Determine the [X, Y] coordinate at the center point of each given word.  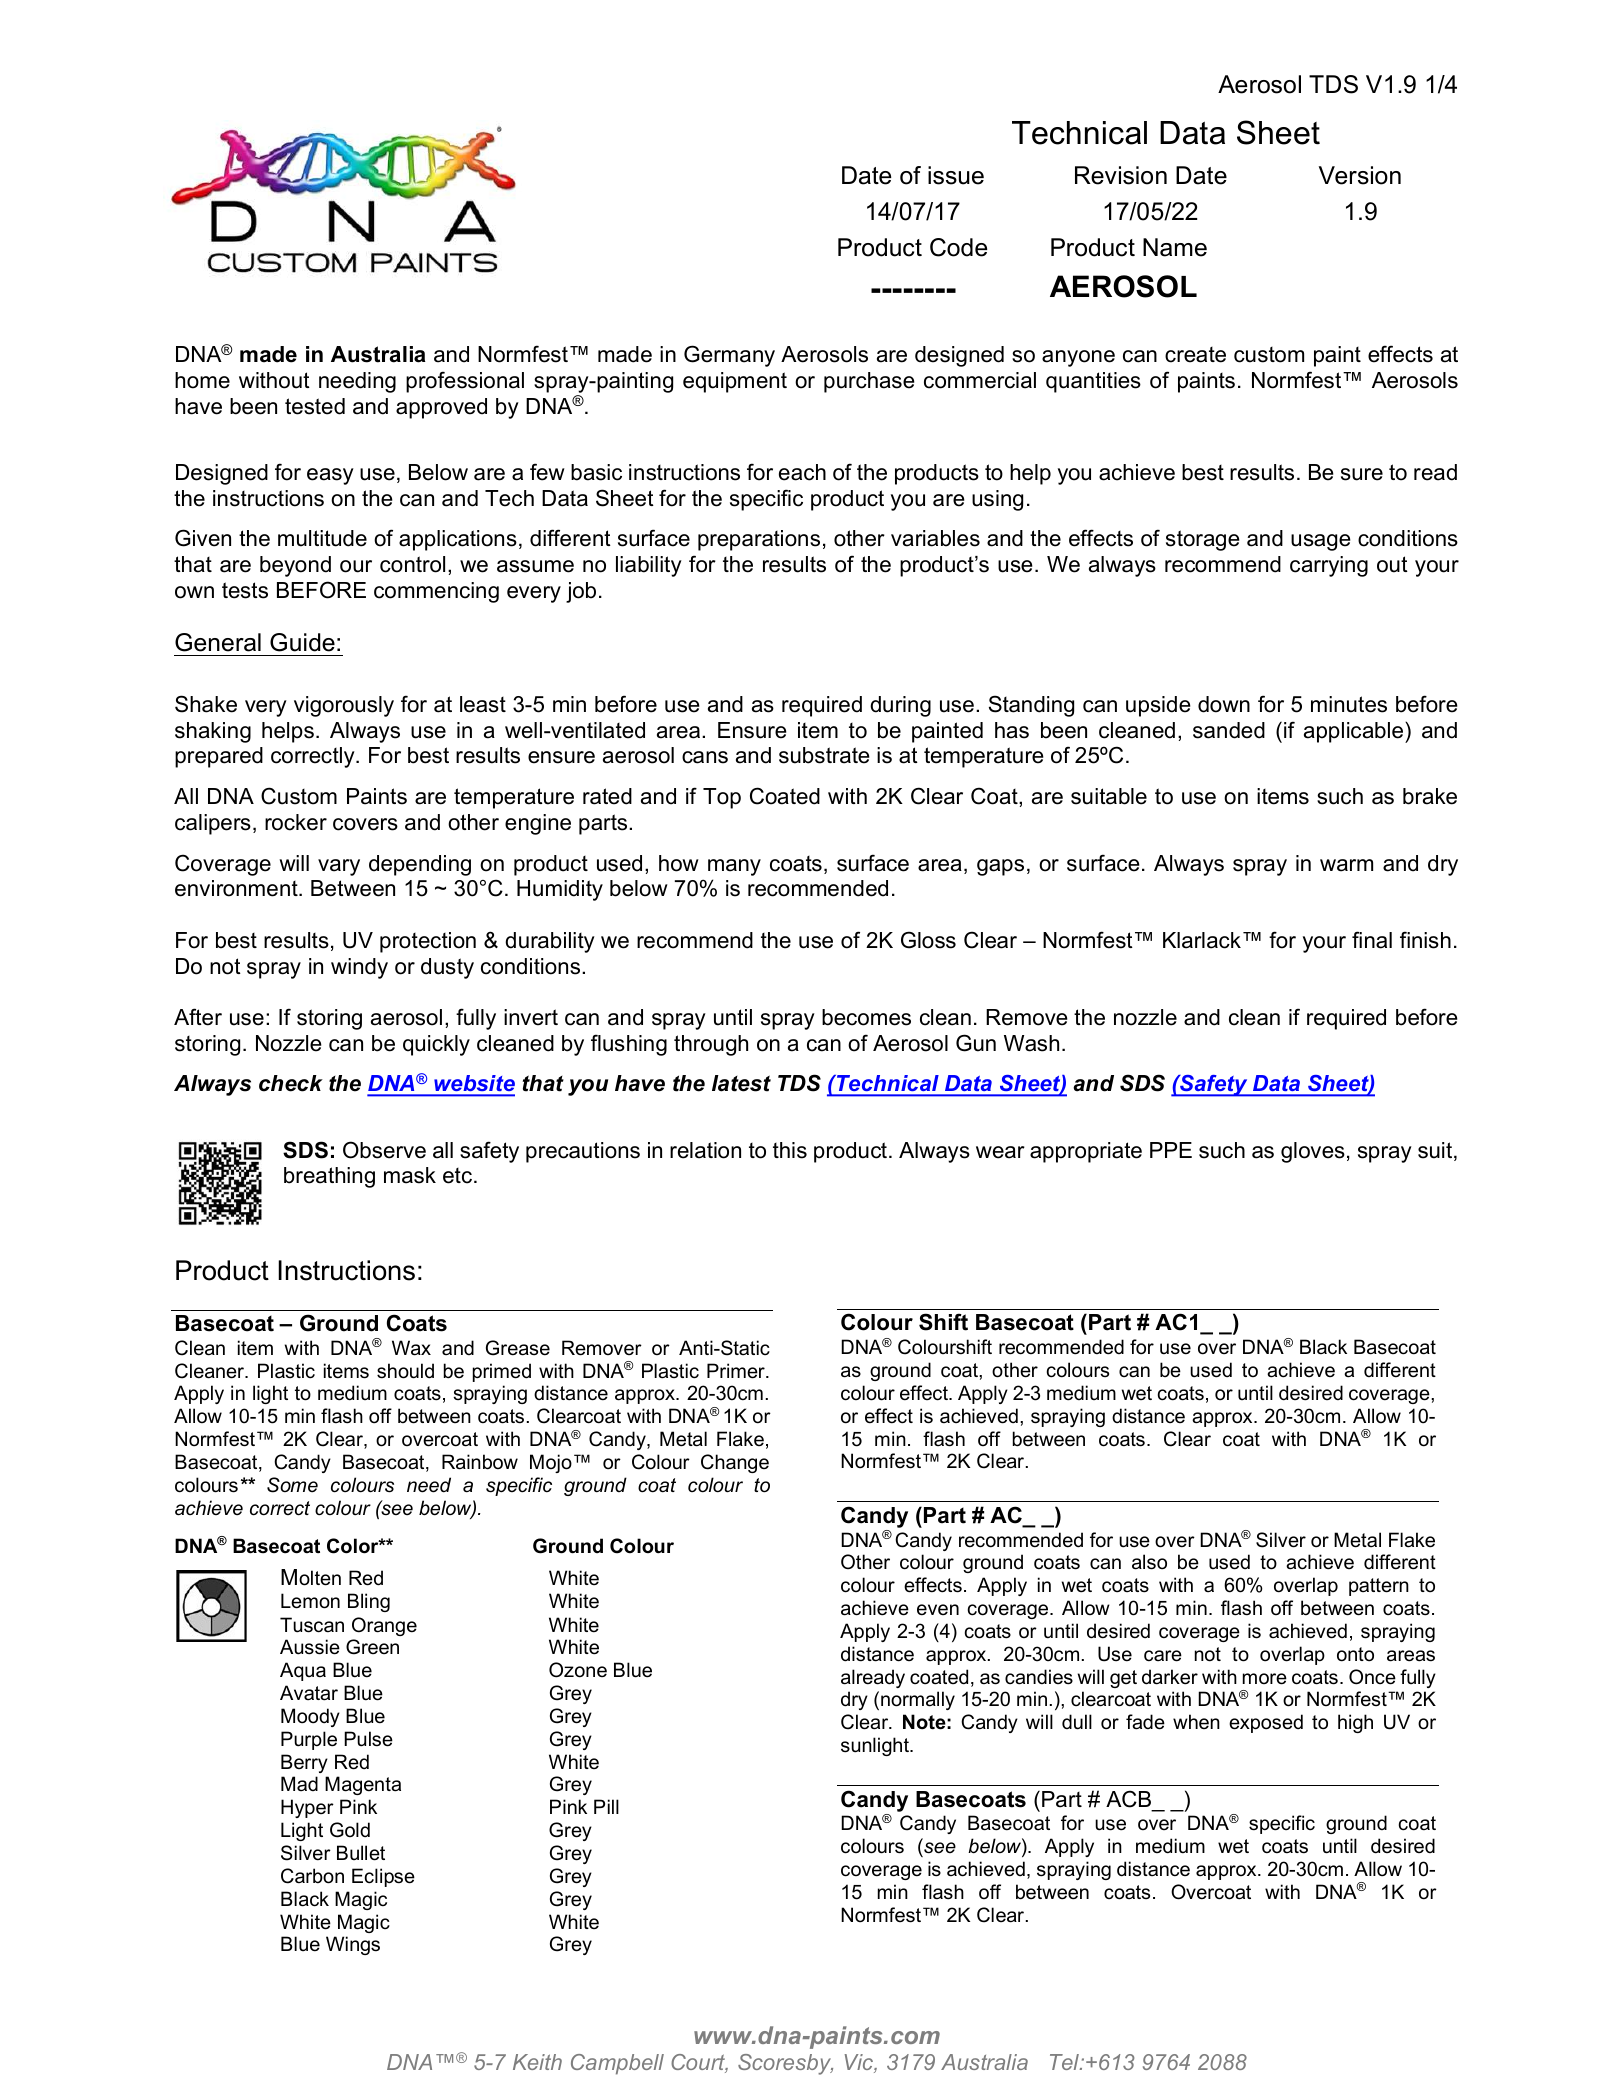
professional [465, 382]
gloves [1313, 1152]
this [790, 1150]
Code [958, 247]
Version [1360, 175]
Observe [384, 1150]
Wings [353, 1945]
